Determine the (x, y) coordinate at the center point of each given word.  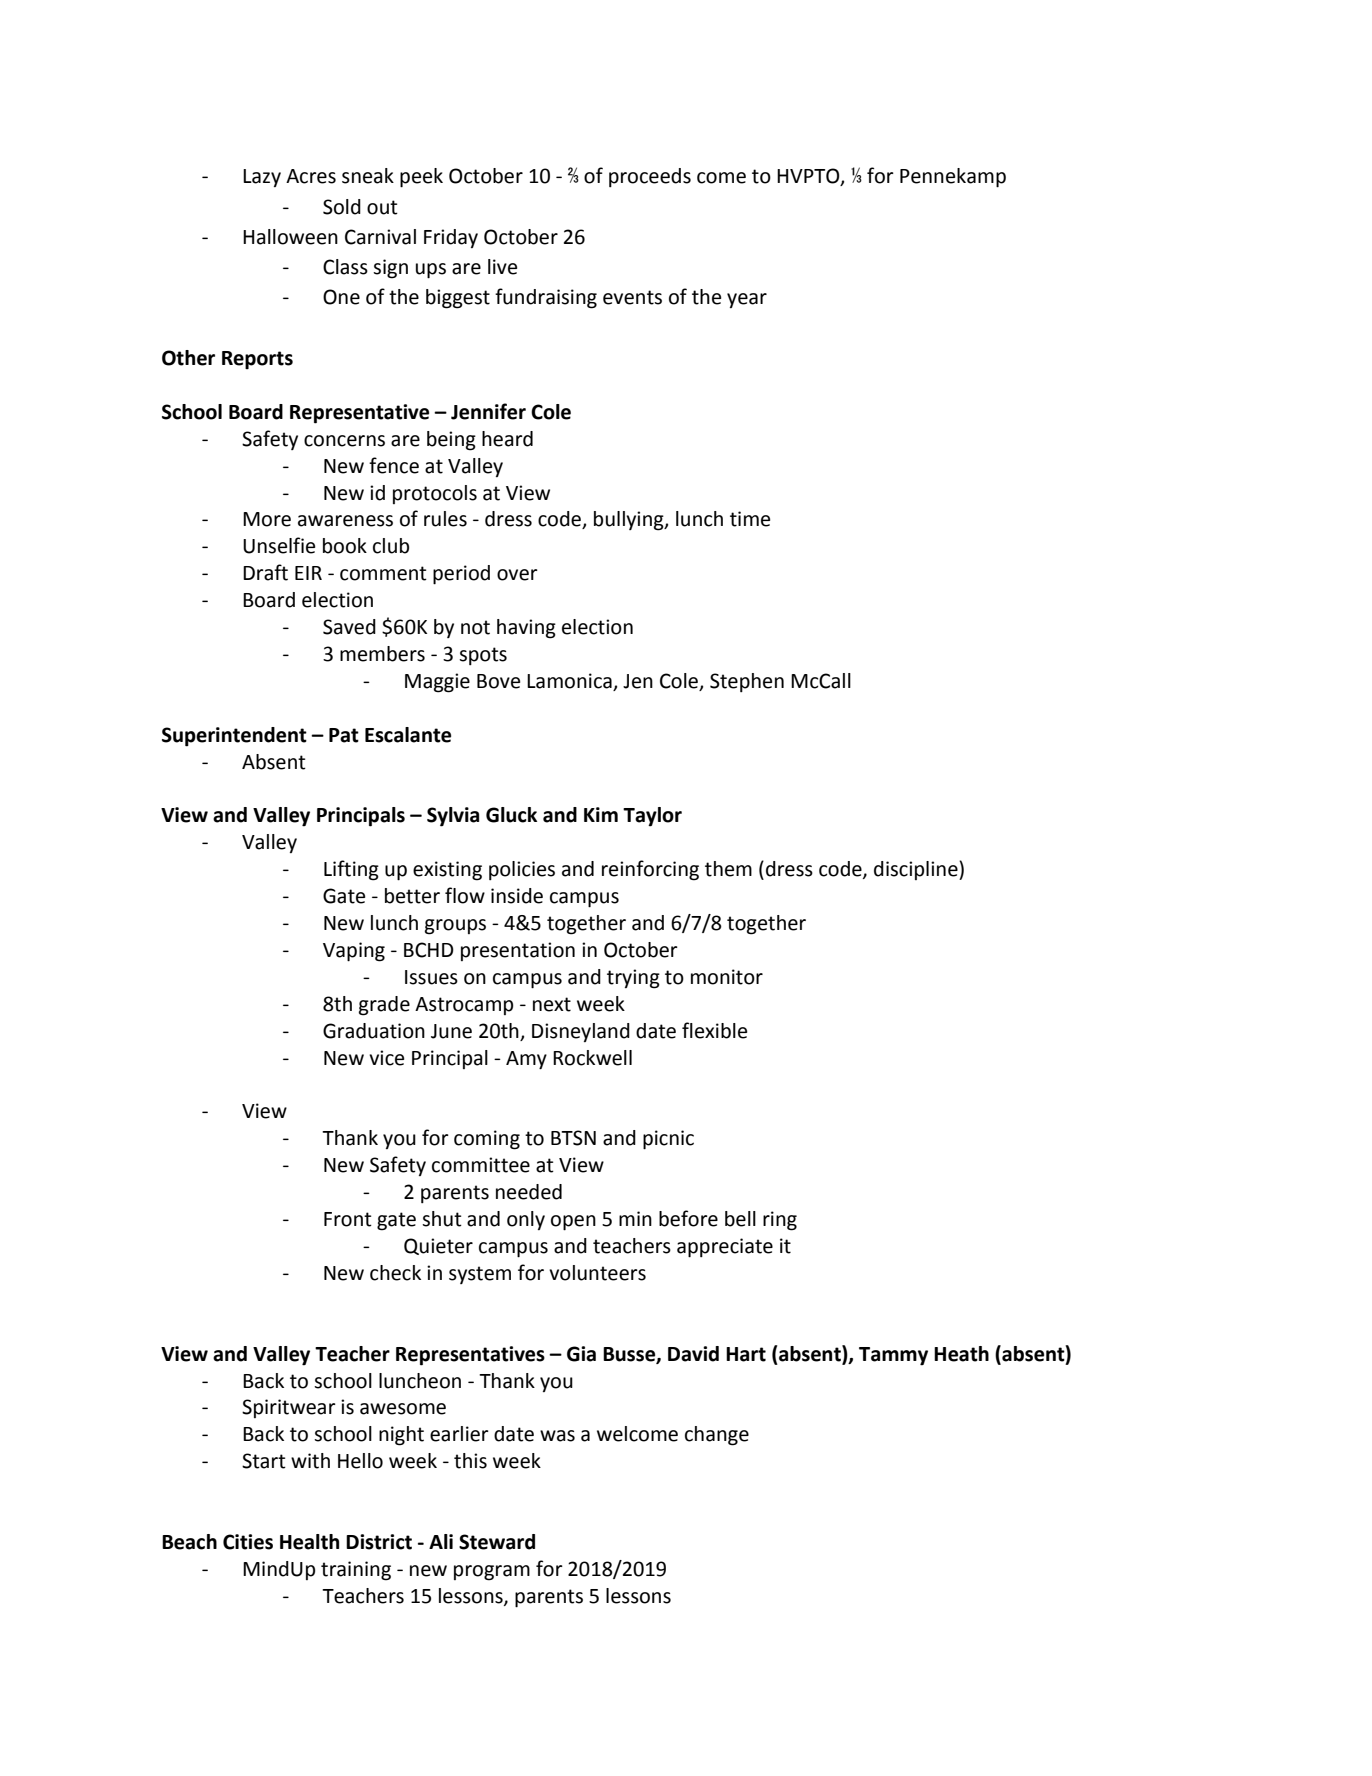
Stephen (747, 682)
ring (780, 1221)
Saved (349, 627)
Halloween (290, 237)
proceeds (650, 177)
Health (309, 1542)
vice (386, 1058)
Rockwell (592, 1058)
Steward (497, 1542)
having (526, 629)
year (747, 300)
